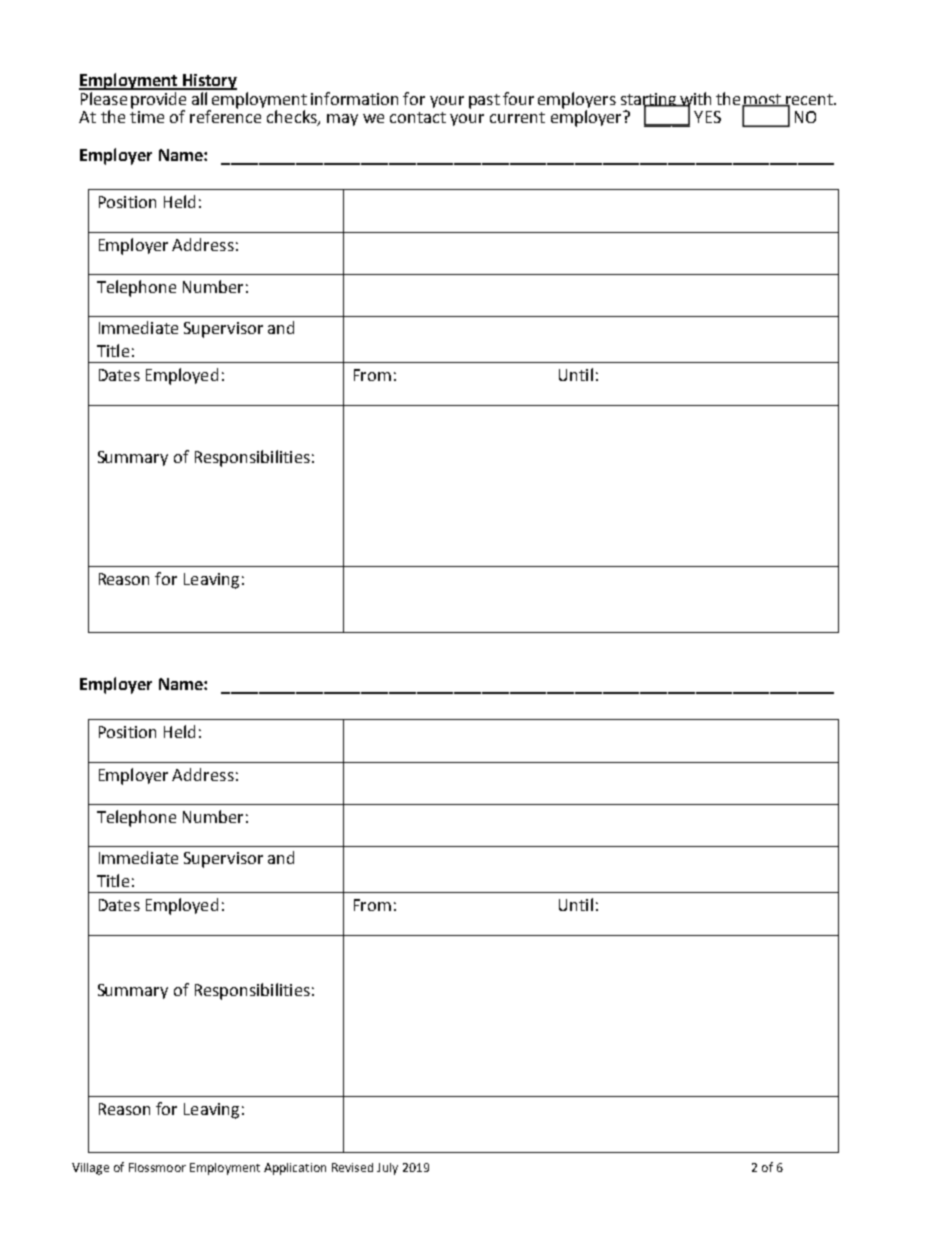  Describe the element at coordinates (293, 117) in the document. I see `checks` at that location.
